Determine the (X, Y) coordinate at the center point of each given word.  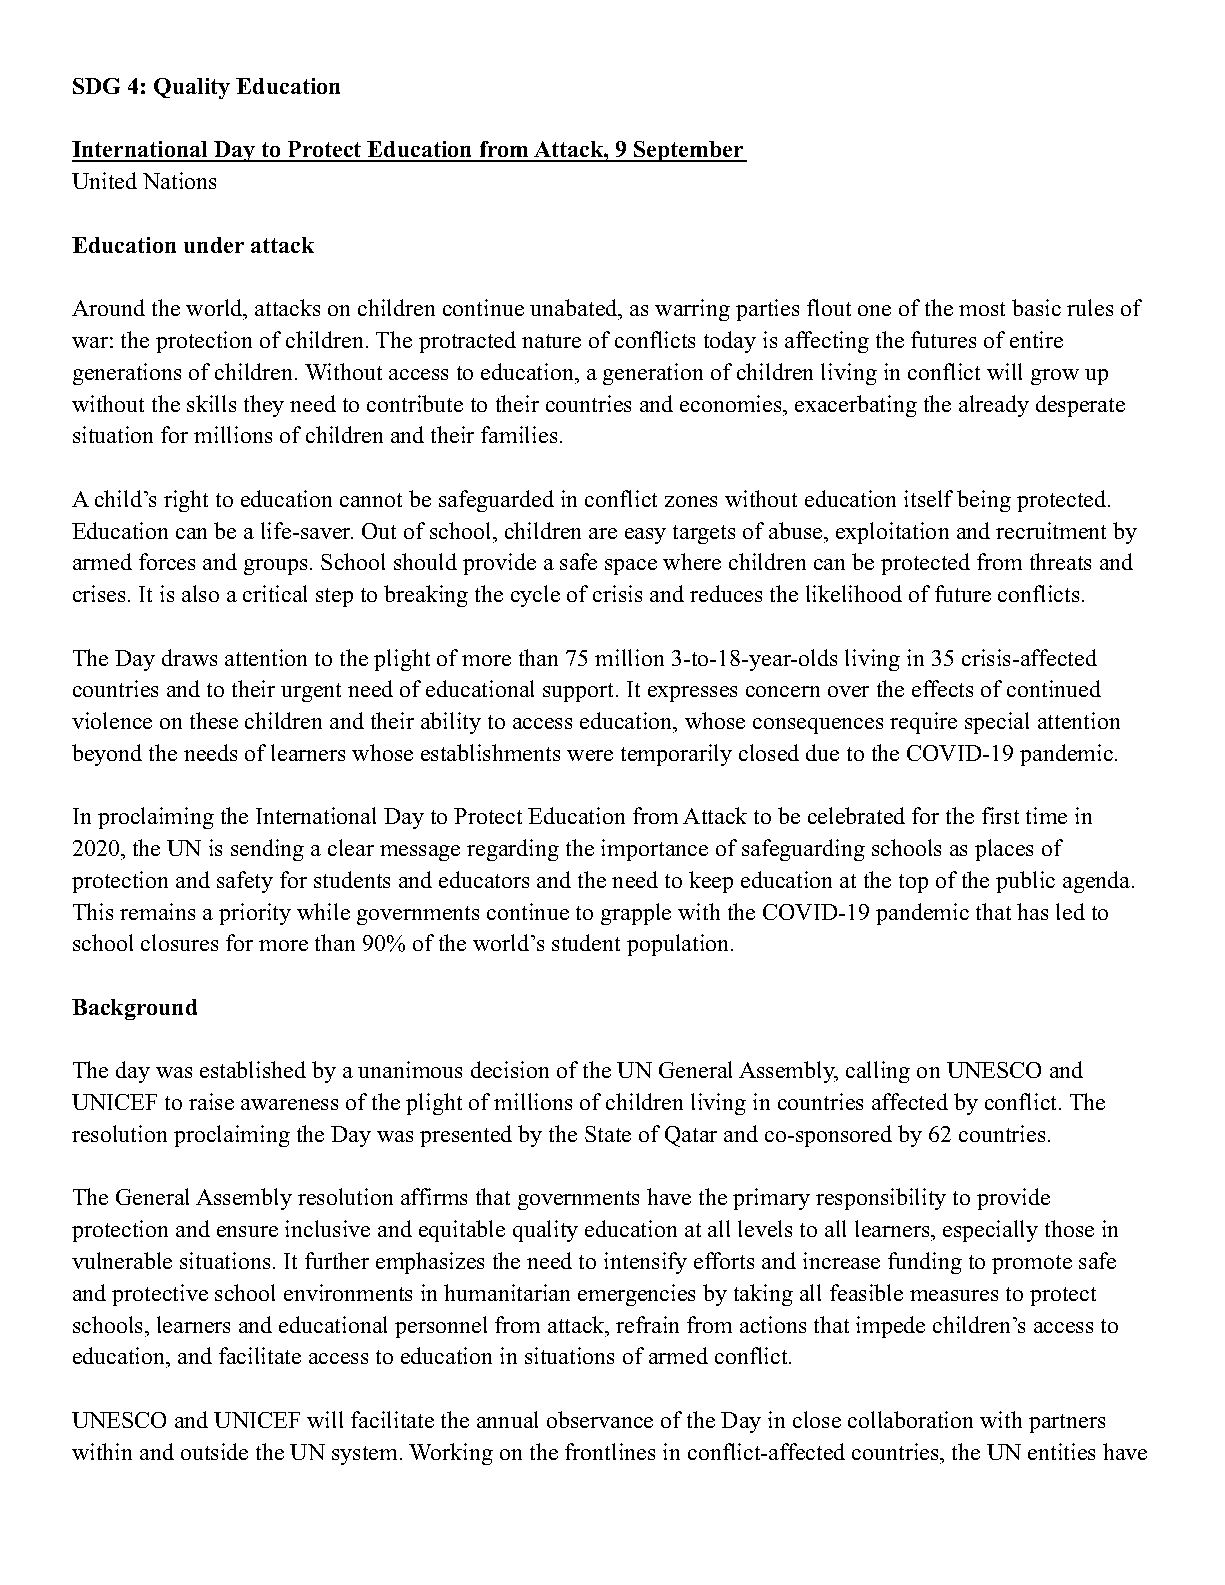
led (1070, 911)
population (679, 945)
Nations (179, 180)
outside (214, 1451)
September (689, 151)
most (982, 309)
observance (600, 1419)
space (631, 567)
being (984, 501)
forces (167, 561)
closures (179, 942)
